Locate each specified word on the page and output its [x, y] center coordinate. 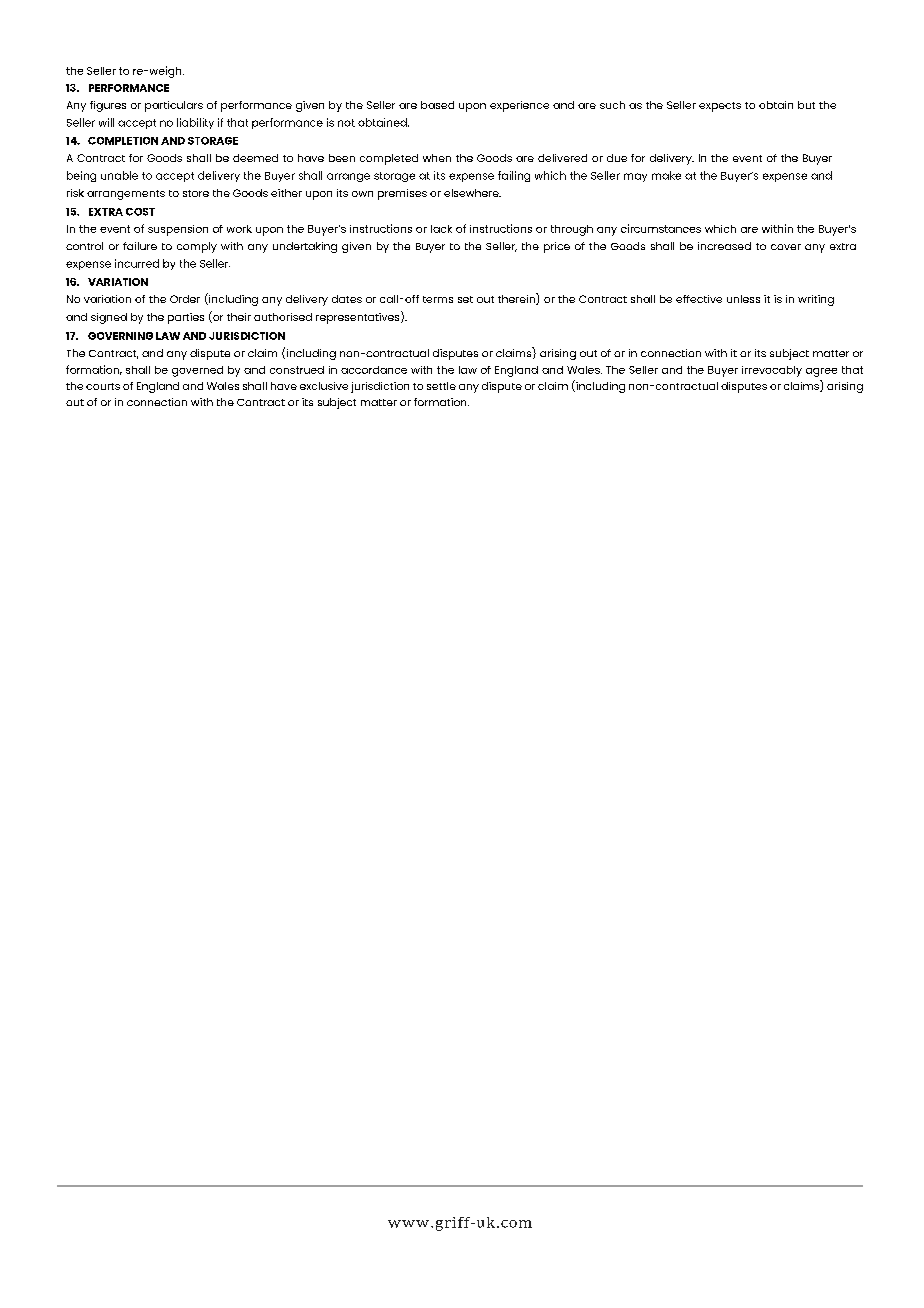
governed [197, 371]
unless [743, 299]
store [196, 193]
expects [720, 107]
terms [438, 299]
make [666, 175]
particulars [174, 106]
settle [441, 386]
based [437, 105]
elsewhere [472, 193]
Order [185, 299]
